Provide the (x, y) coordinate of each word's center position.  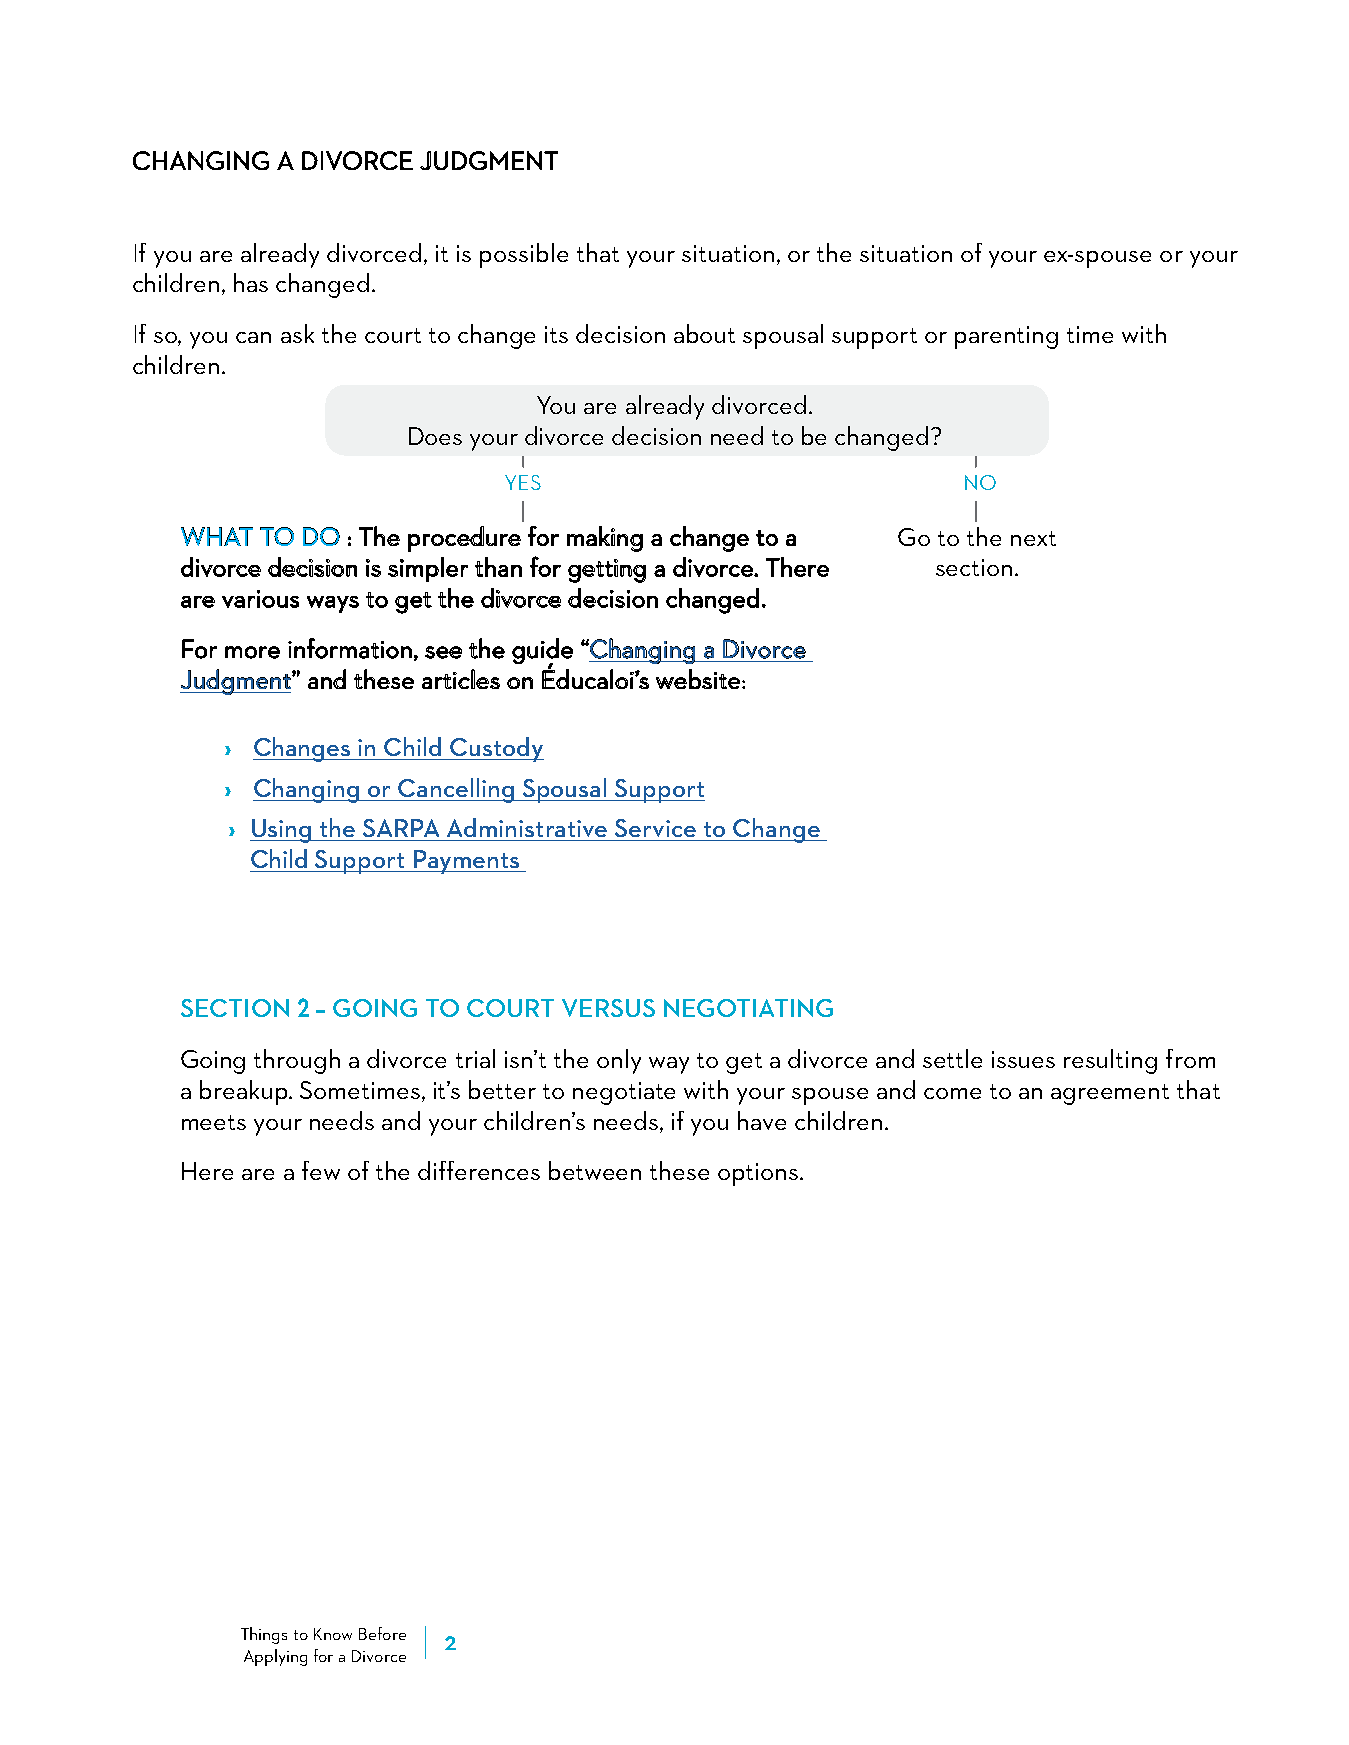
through (297, 1061)
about (704, 333)
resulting (1110, 1061)
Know (333, 1634)
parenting (1006, 337)
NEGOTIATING (748, 1008)
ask (297, 333)
